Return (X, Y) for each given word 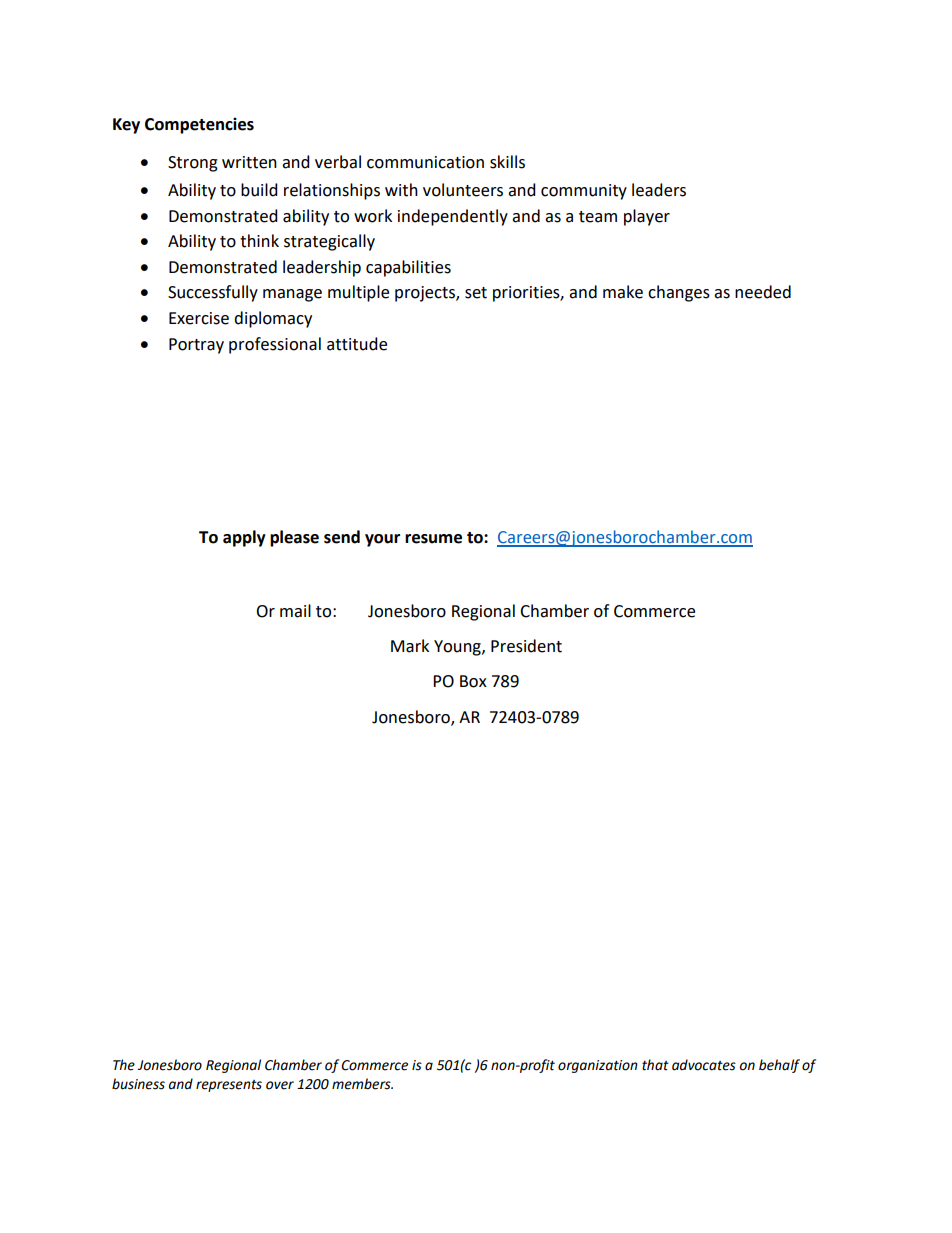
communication (425, 162)
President (526, 646)
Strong (193, 164)
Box (473, 681)
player (647, 217)
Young (458, 648)
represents (229, 1086)
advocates (704, 1065)
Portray (196, 346)
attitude (357, 344)
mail (295, 611)
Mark (410, 646)
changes (679, 293)
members (362, 1084)
